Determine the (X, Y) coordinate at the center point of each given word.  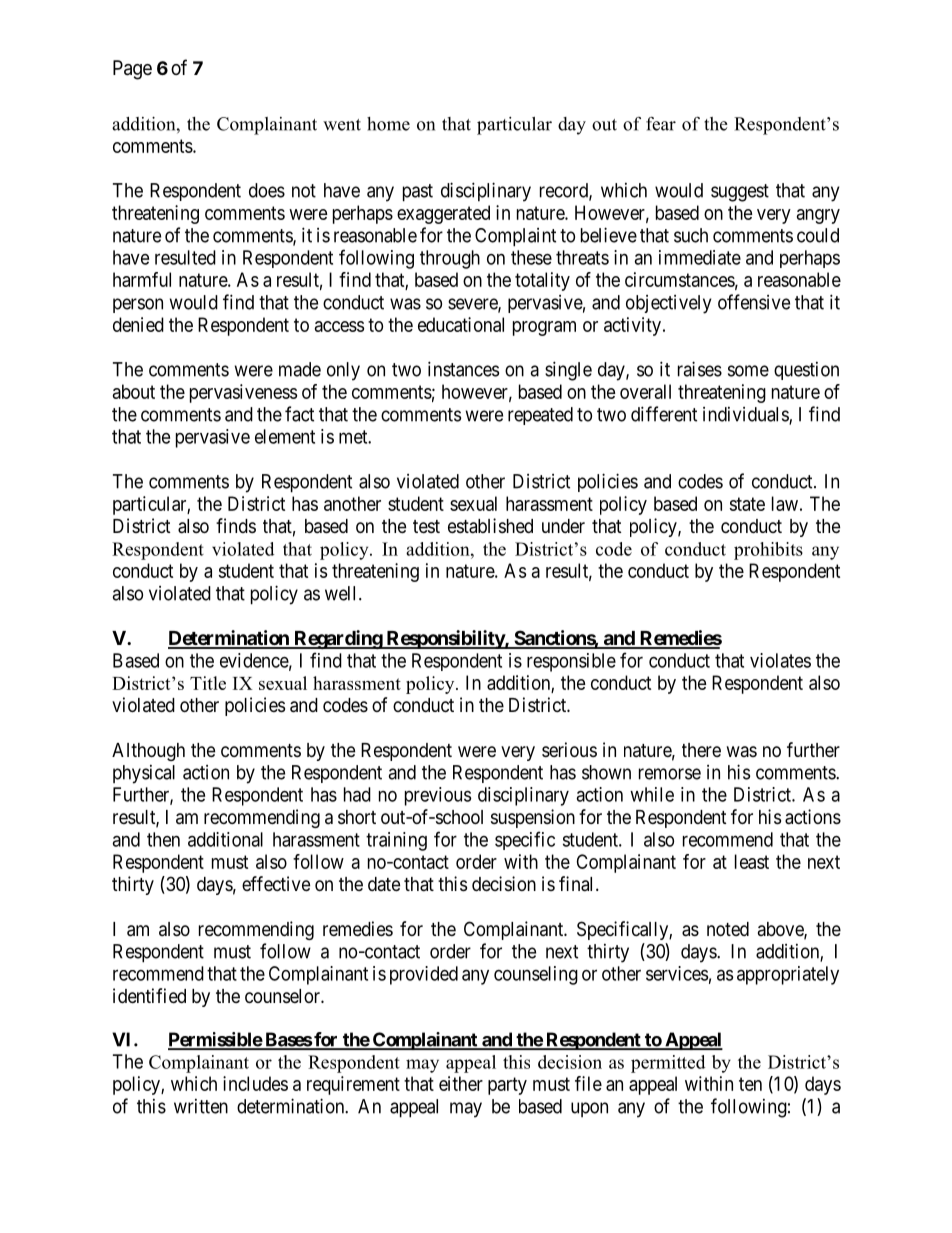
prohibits (768, 551)
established (490, 526)
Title (208, 683)
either (461, 1083)
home (388, 124)
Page (132, 70)
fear (661, 124)
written (201, 1106)
